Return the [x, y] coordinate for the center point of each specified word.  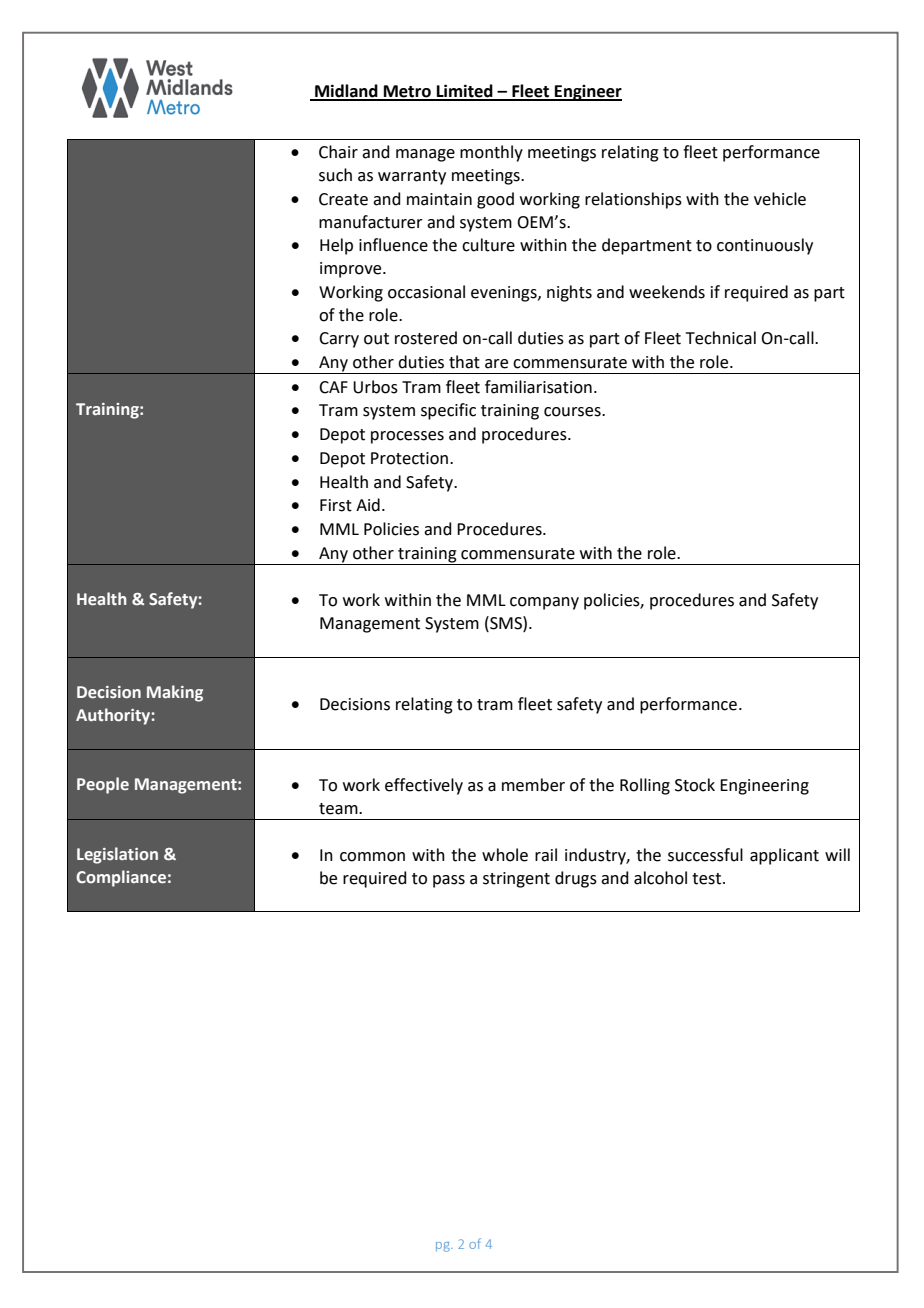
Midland [346, 92]
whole [505, 855]
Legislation [117, 855]
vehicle [780, 199]
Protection [409, 458]
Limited [465, 92]
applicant [784, 856]
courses [573, 412]
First [336, 505]
